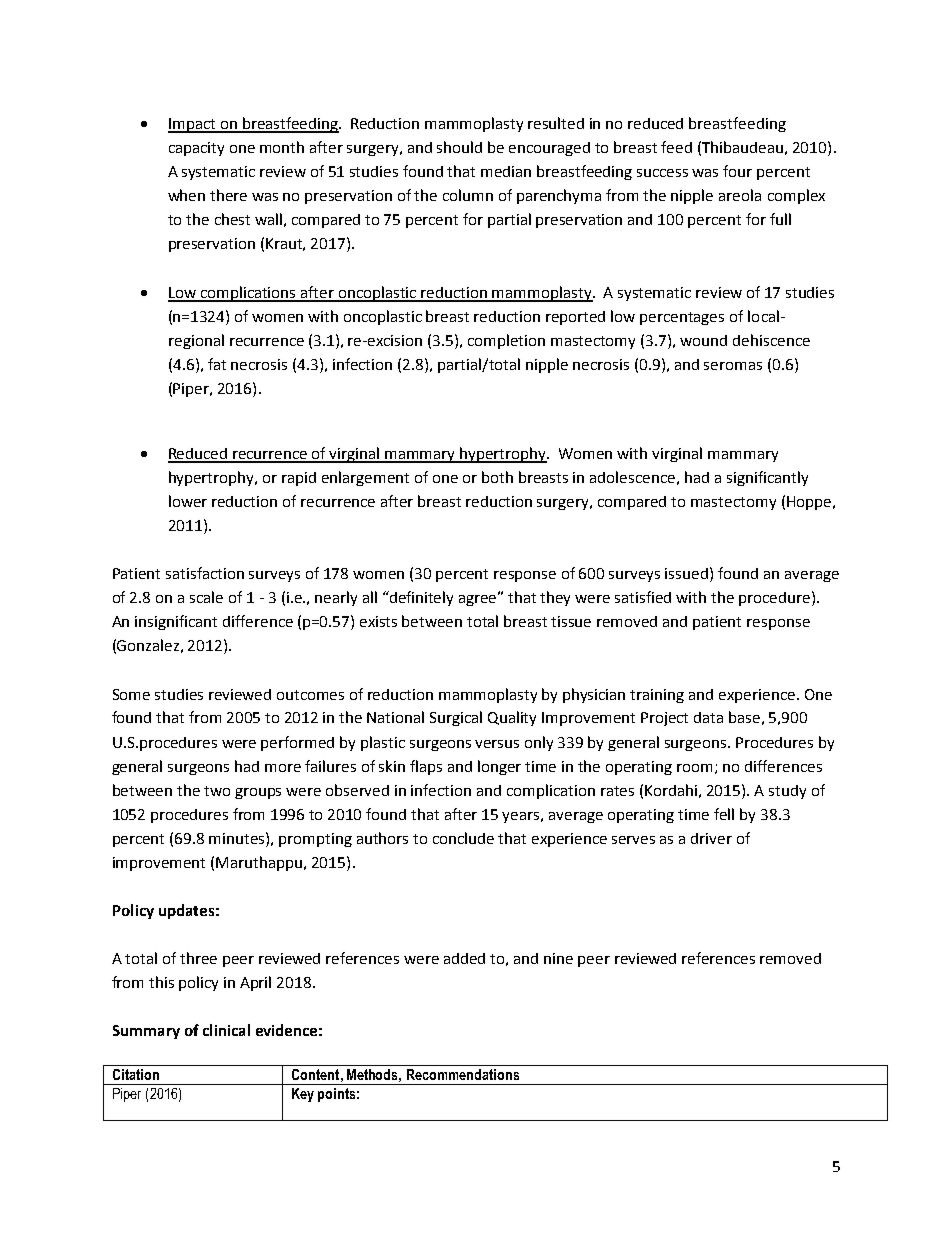 The width and height of the screenshot is (952, 1233). Describe the element at coordinates (711, 838) in the screenshot. I see `driver` at that location.
